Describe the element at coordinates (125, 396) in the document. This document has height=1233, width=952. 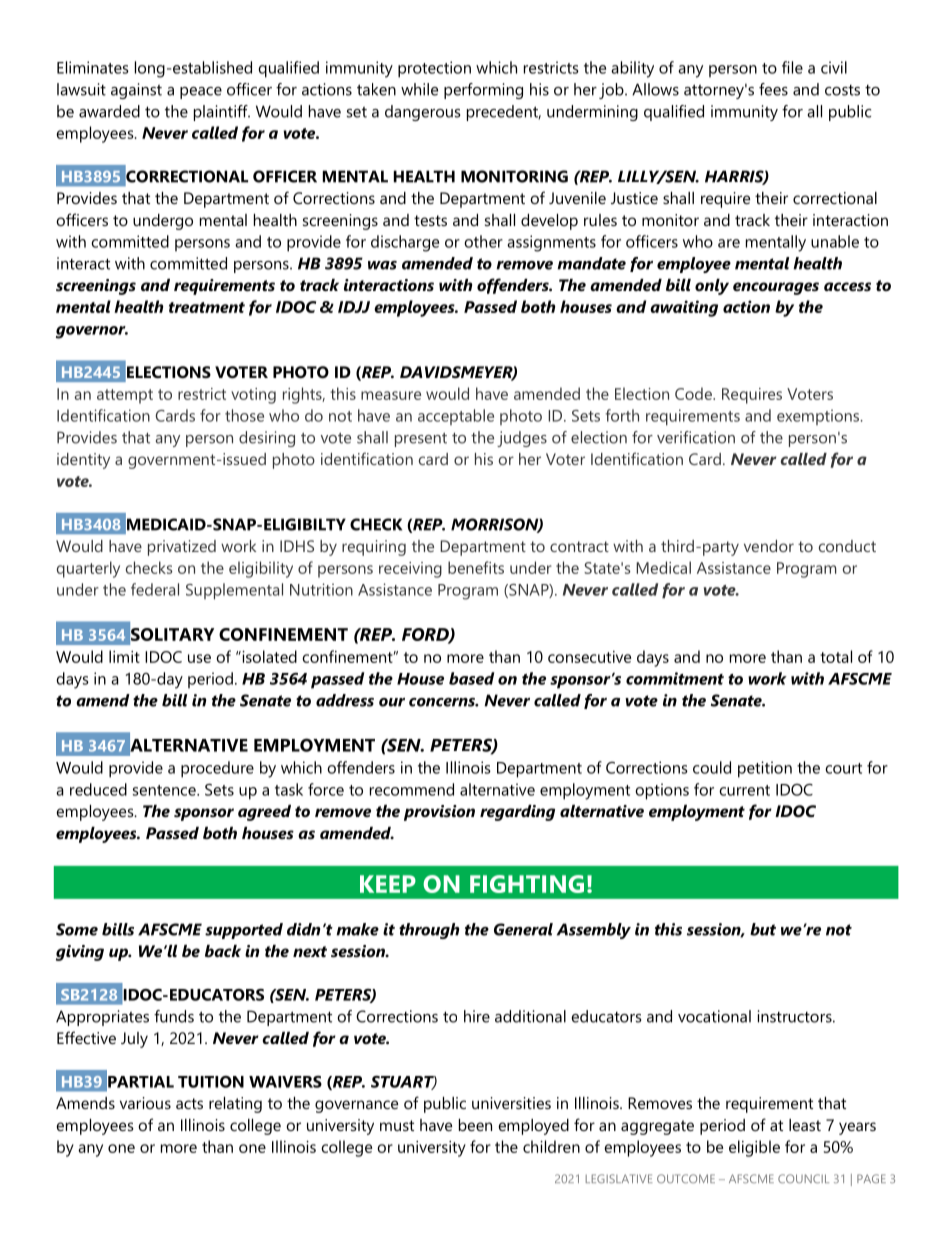
I see `attempt` at that location.
